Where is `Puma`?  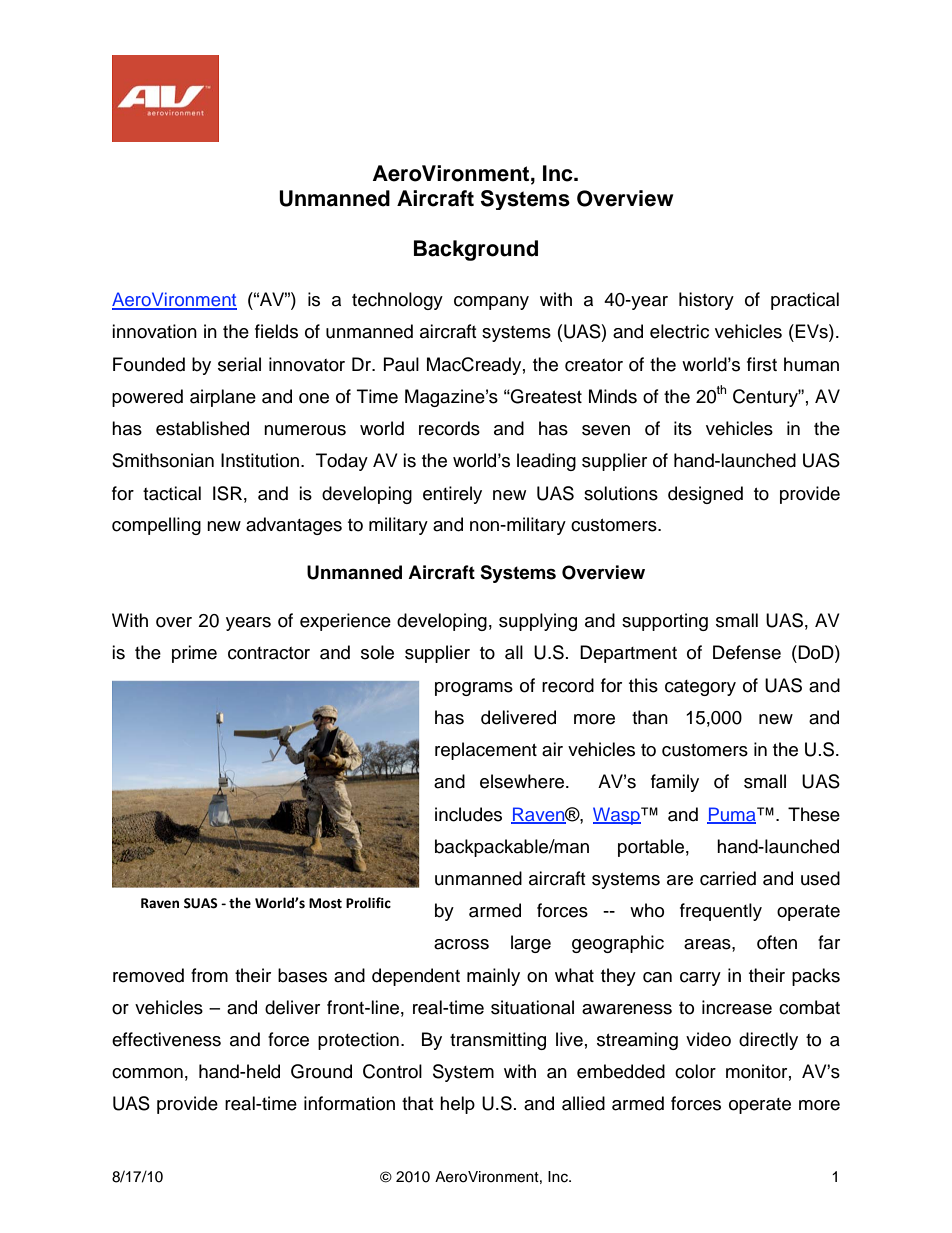 Puma is located at coordinates (732, 815).
